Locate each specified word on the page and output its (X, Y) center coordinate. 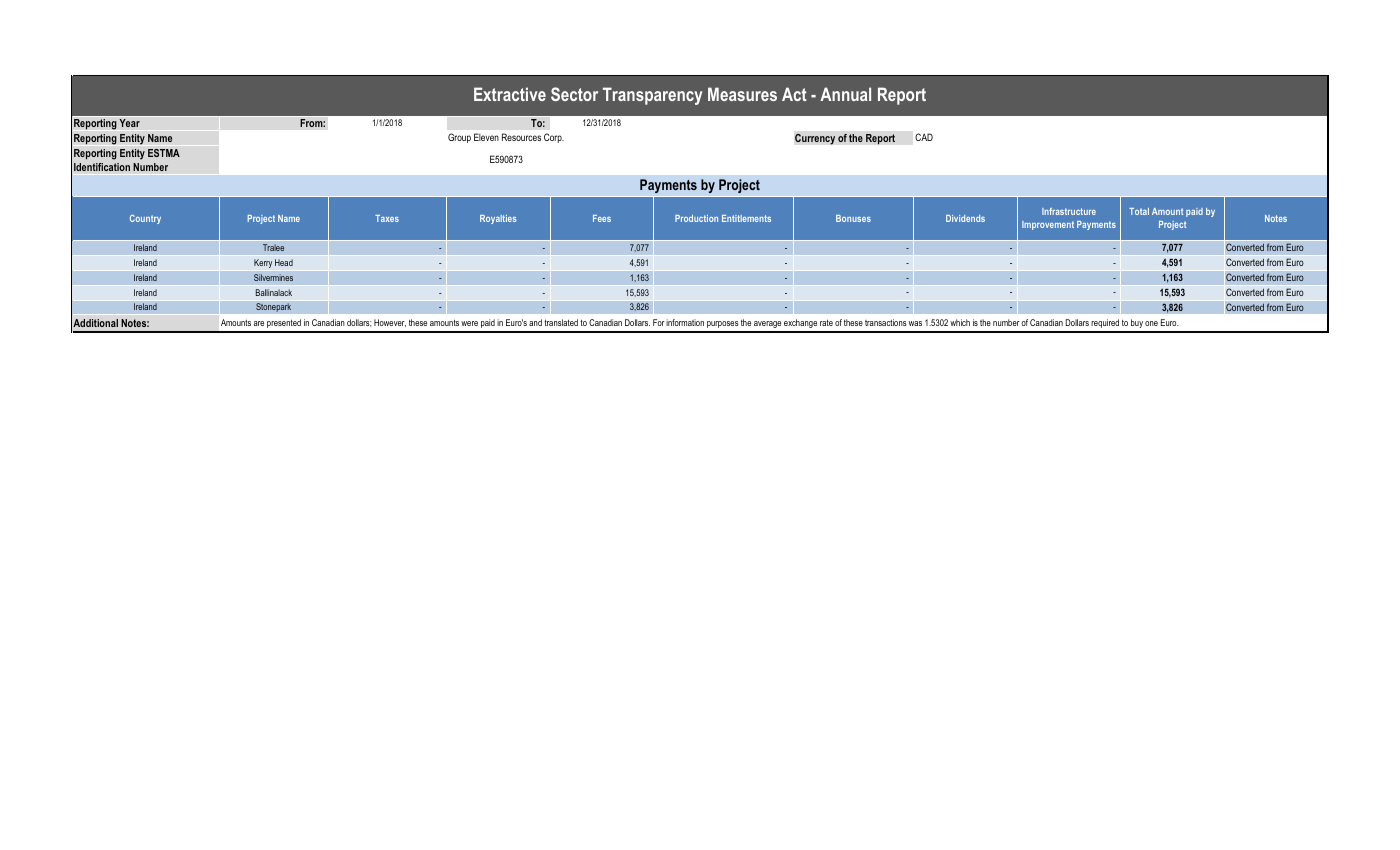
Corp (554, 138)
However (390, 323)
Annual (845, 94)
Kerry (263, 263)
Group (459, 138)
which (960, 322)
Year (129, 123)
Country (145, 219)
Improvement (1048, 225)
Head (284, 262)
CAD (924, 137)
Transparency (652, 96)
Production (696, 218)
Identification (102, 167)
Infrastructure (1069, 211)
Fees (602, 218)
